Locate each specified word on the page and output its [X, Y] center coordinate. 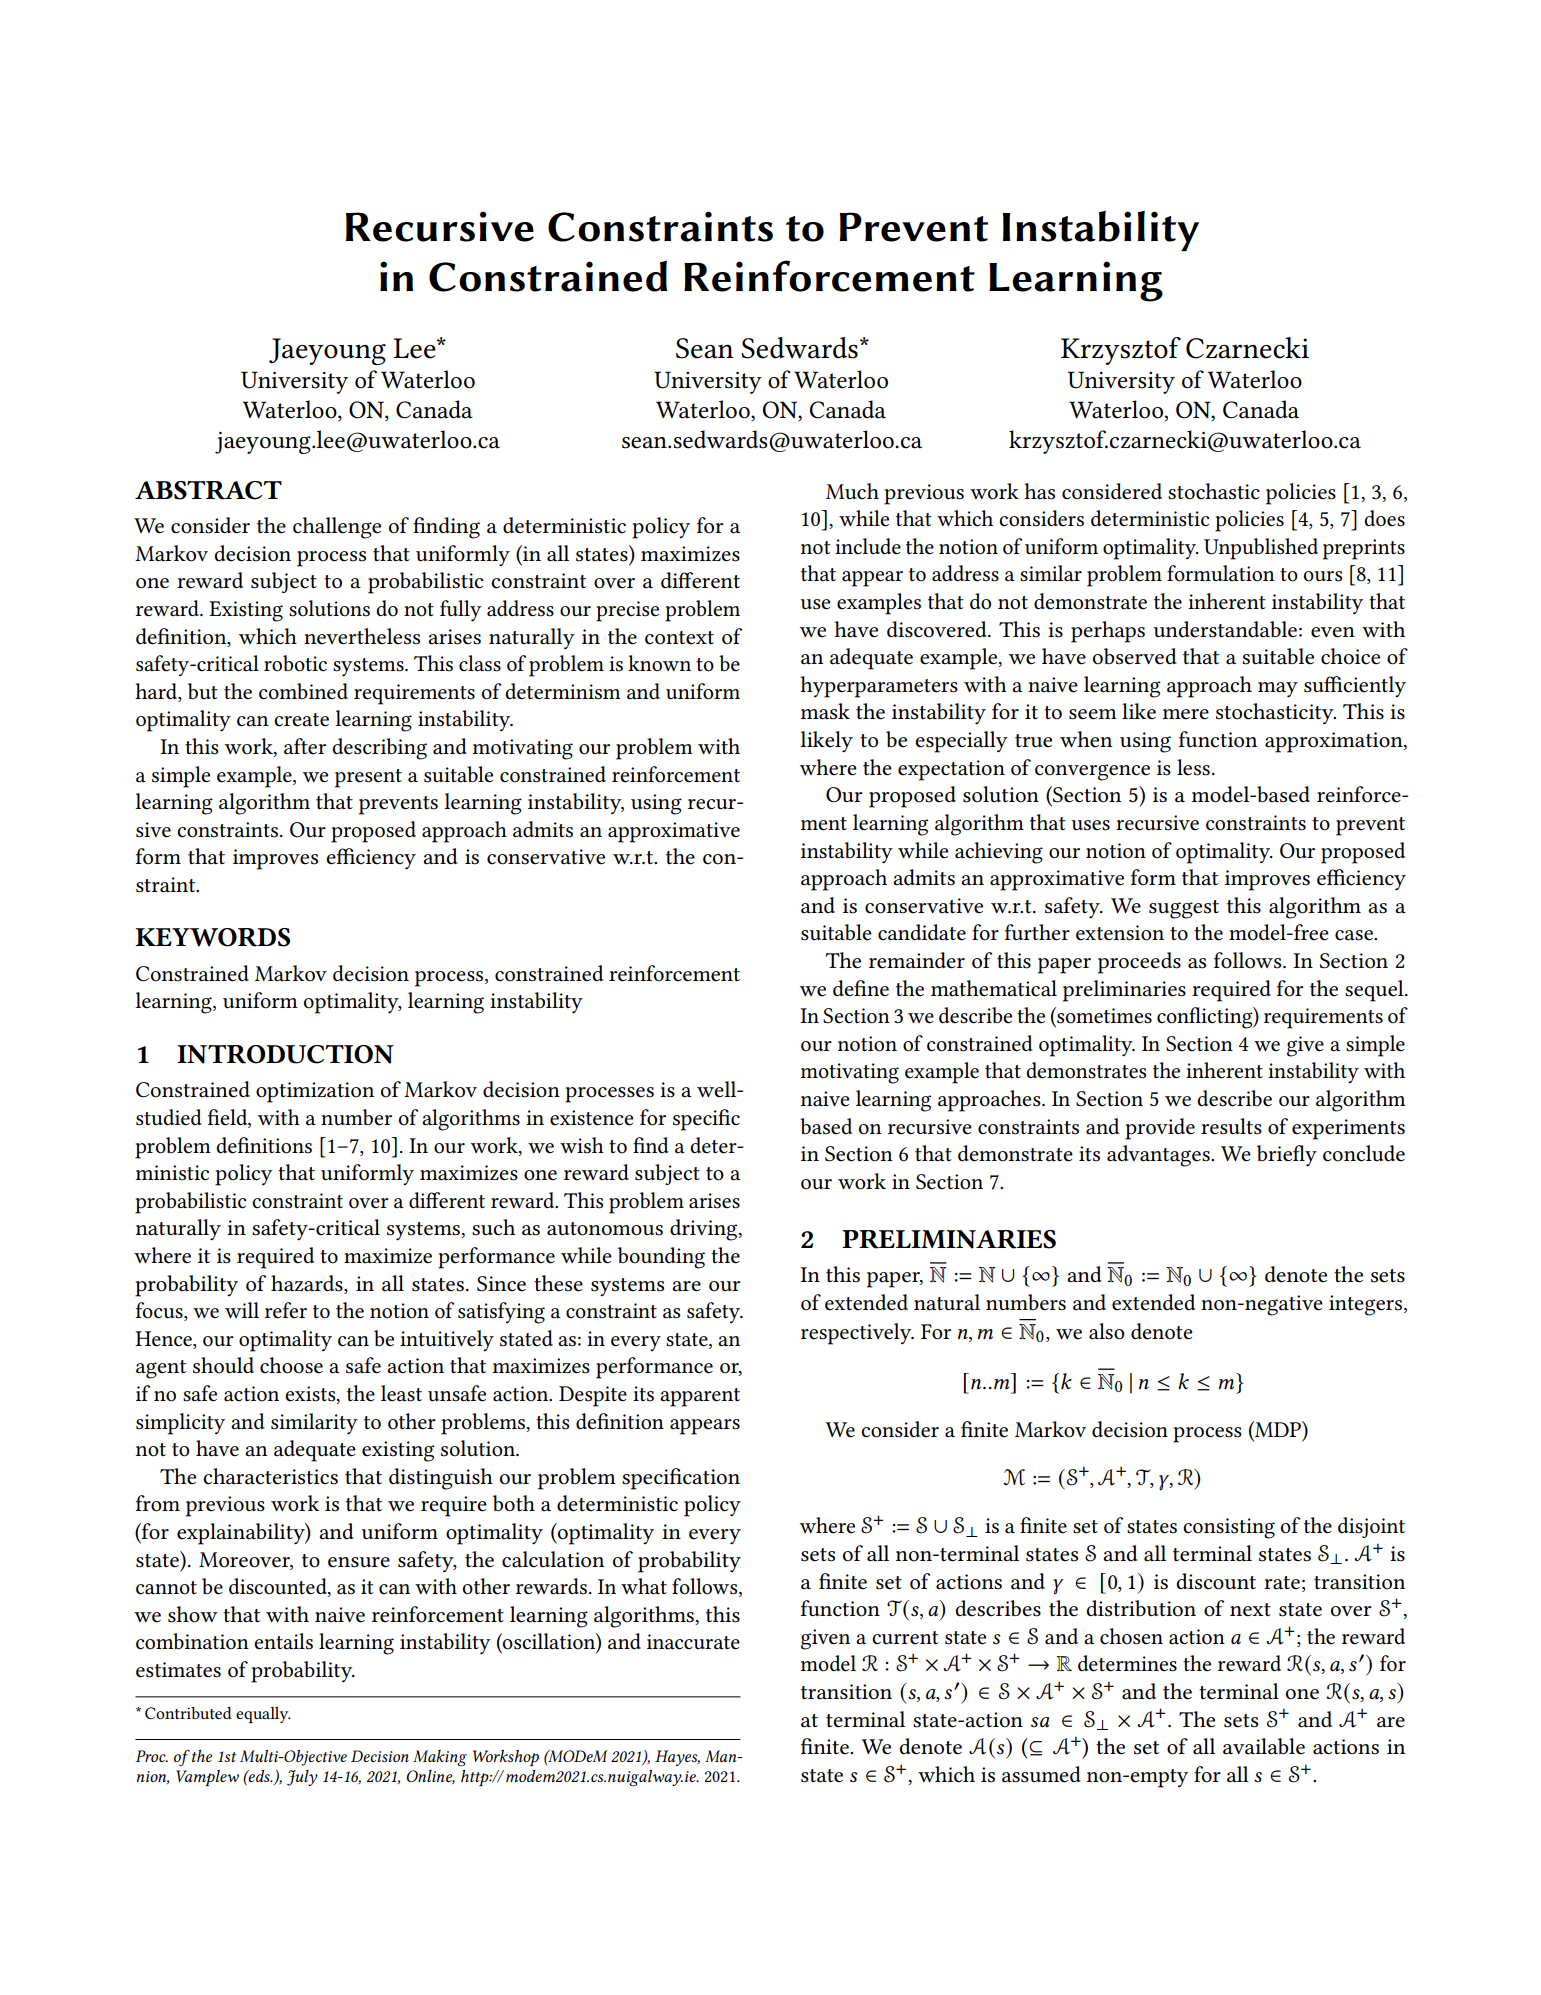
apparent [700, 1397]
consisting [1229, 1528]
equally [263, 1715]
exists [311, 1395]
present [368, 778]
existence [591, 1118]
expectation [951, 770]
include [868, 546]
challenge [337, 528]
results [1231, 1126]
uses [1091, 825]
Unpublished [1261, 549]
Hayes [677, 1758]
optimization [315, 1092]
